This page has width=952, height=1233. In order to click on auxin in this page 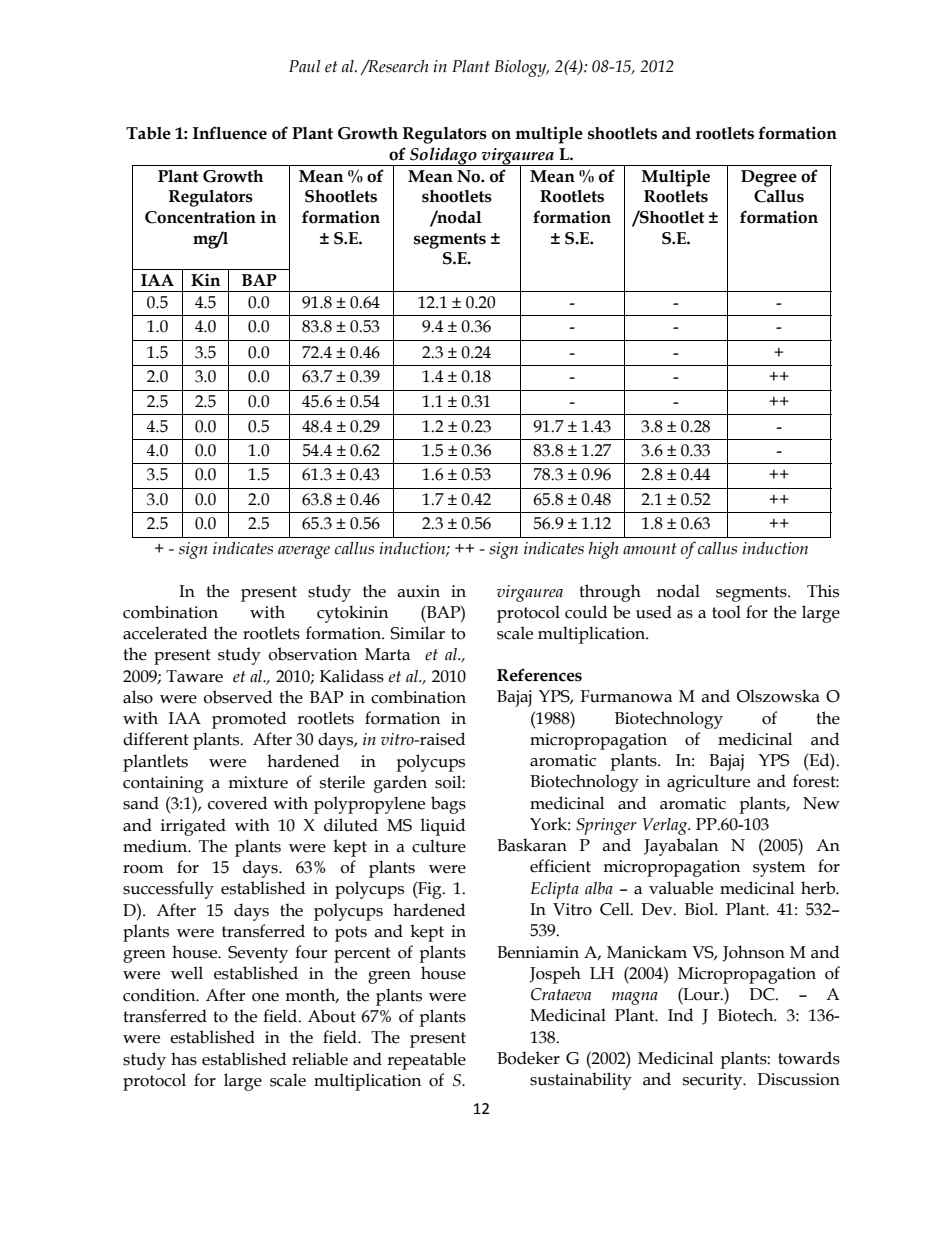, I will do `click(418, 591)`.
